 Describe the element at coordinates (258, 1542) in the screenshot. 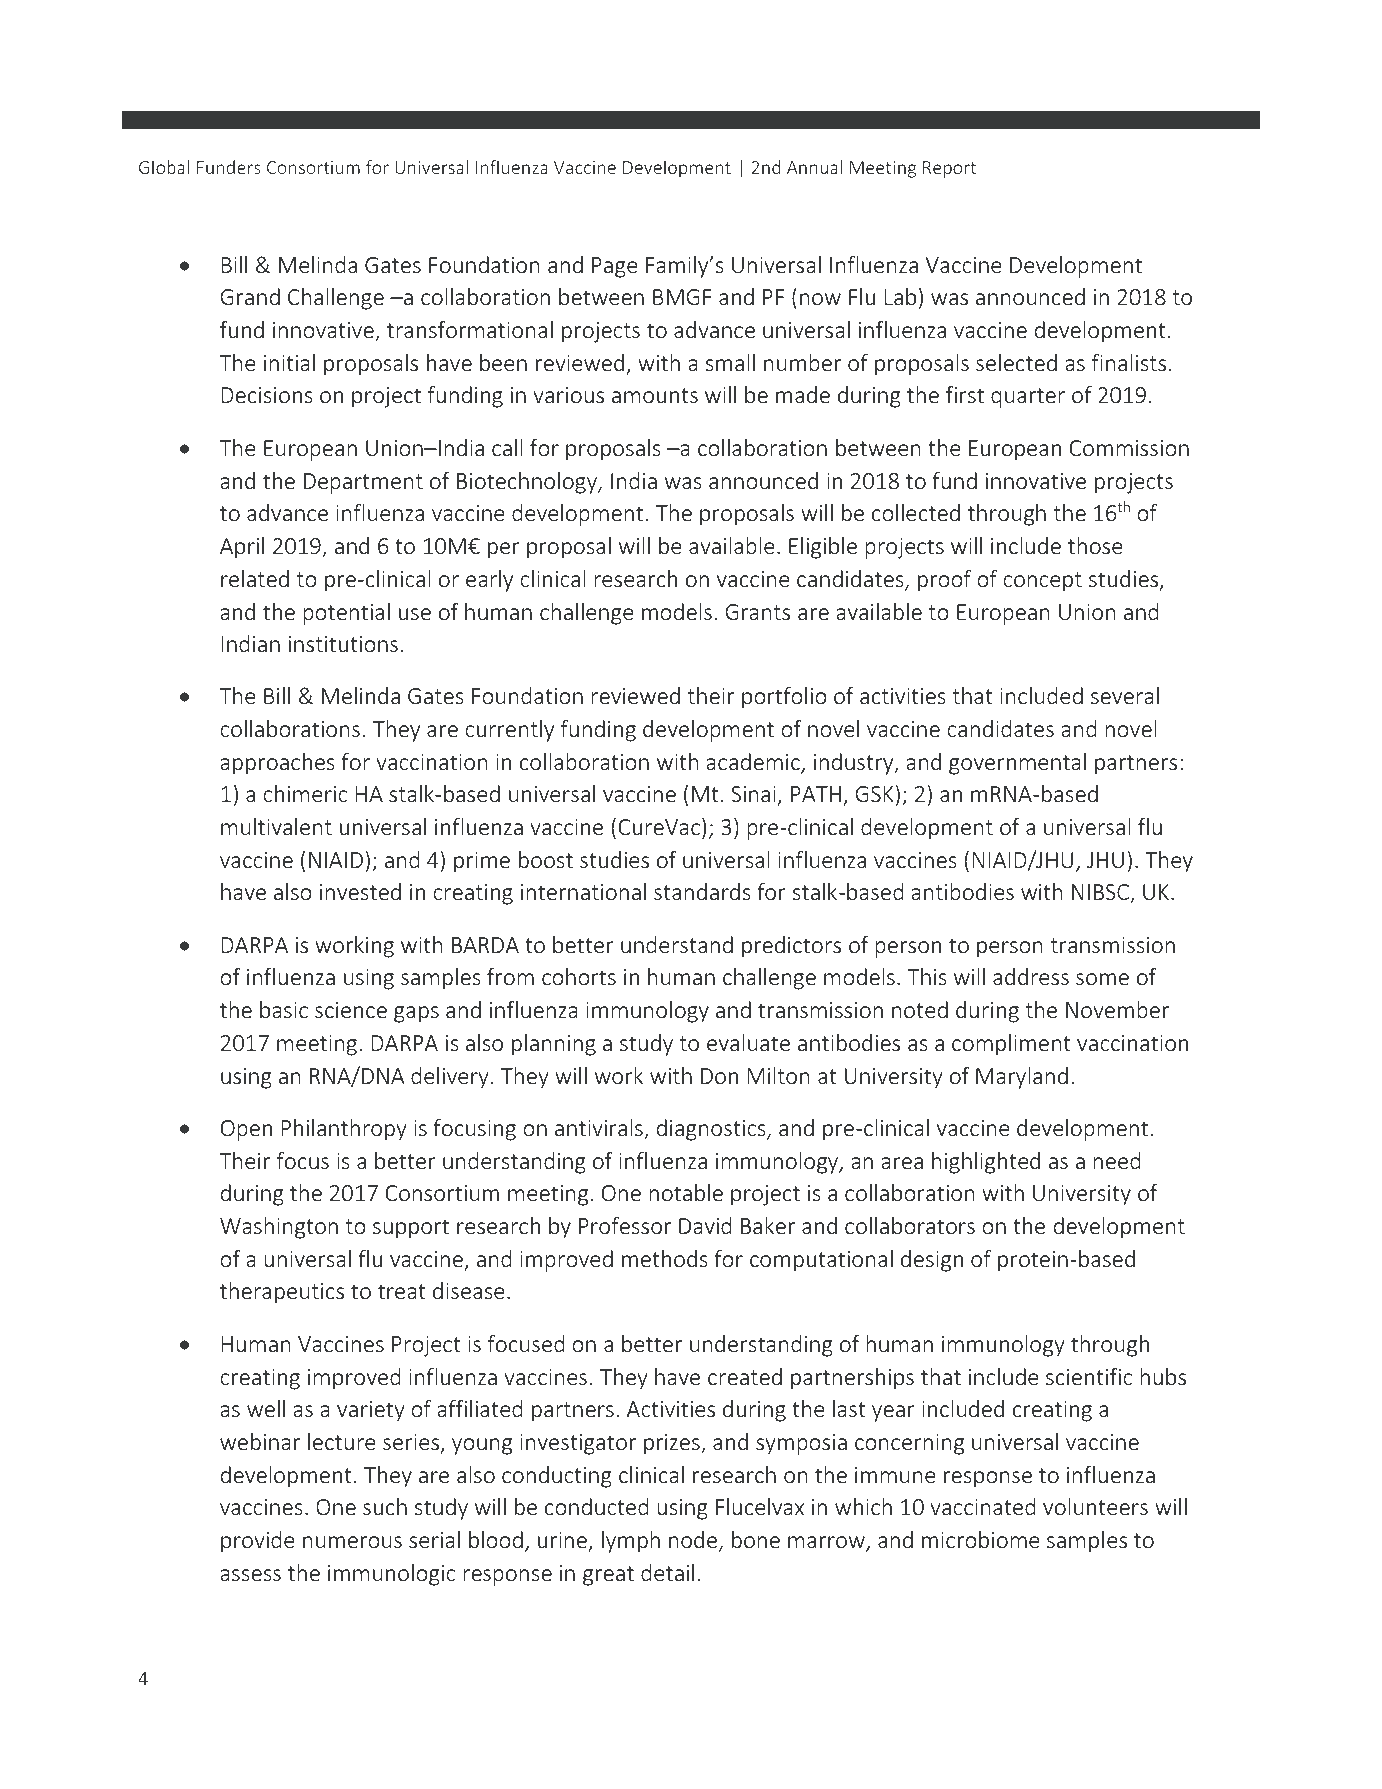

I see `provide` at that location.
